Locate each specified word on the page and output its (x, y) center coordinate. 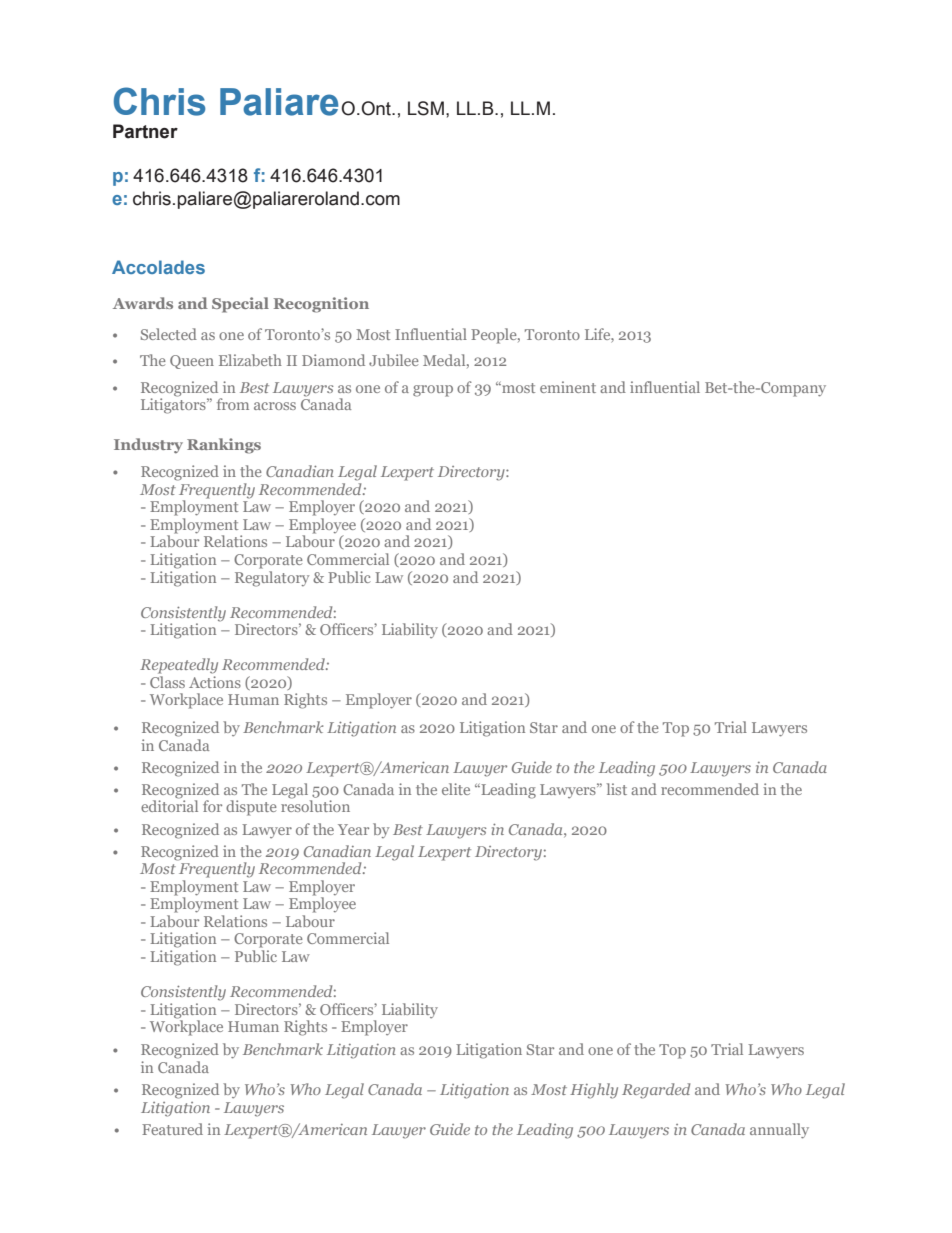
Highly (594, 1091)
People (495, 336)
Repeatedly (179, 666)
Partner (145, 131)
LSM (426, 108)
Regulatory (272, 577)
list (617, 789)
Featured (172, 1129)
